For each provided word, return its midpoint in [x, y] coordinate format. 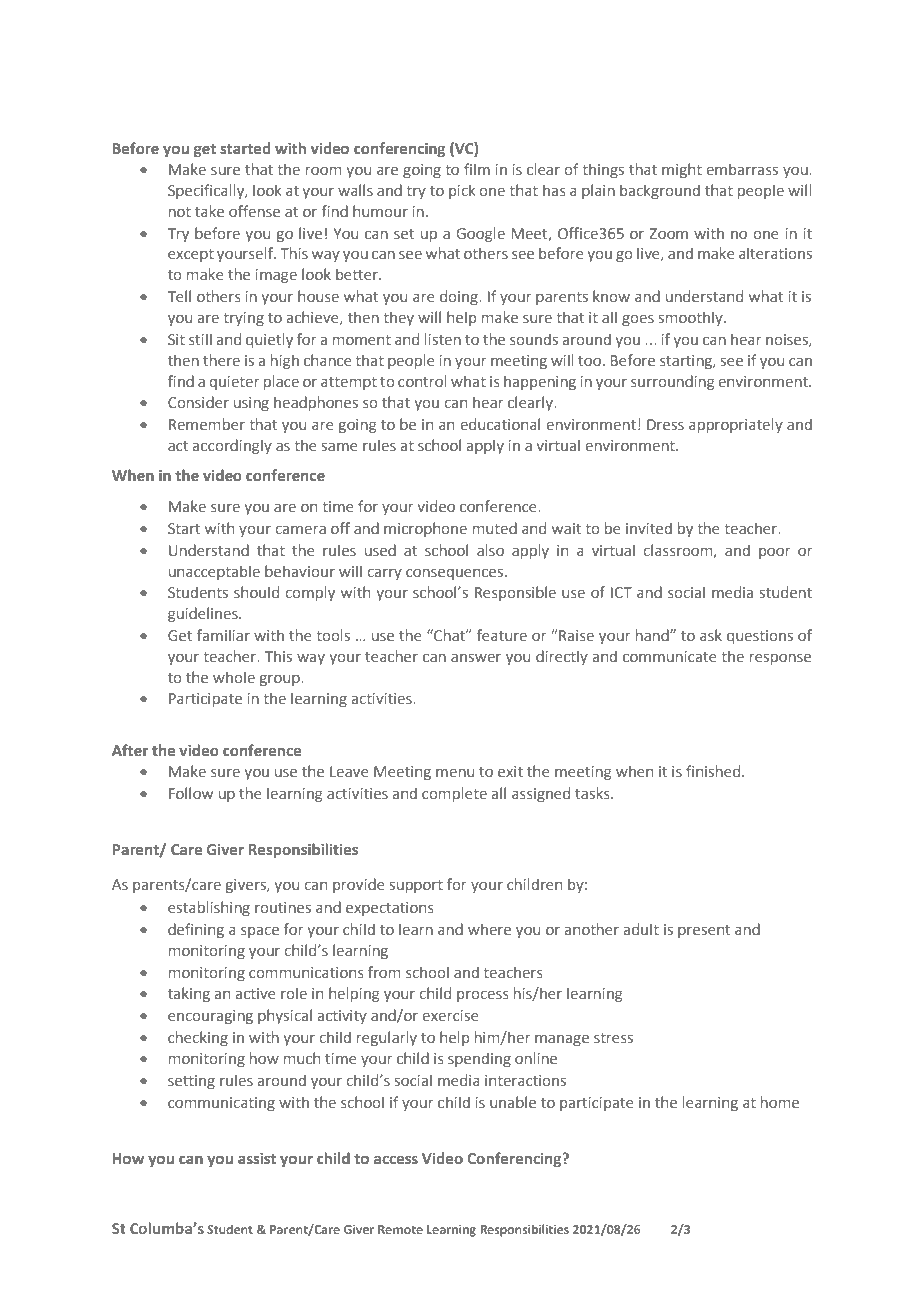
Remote [400, 1229]
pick [462, 191]
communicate [670, 656]
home [780, 1102]
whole [234, 677]
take [209, 211]
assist [257, 1158]
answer [476, 657]
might [682, 170]
